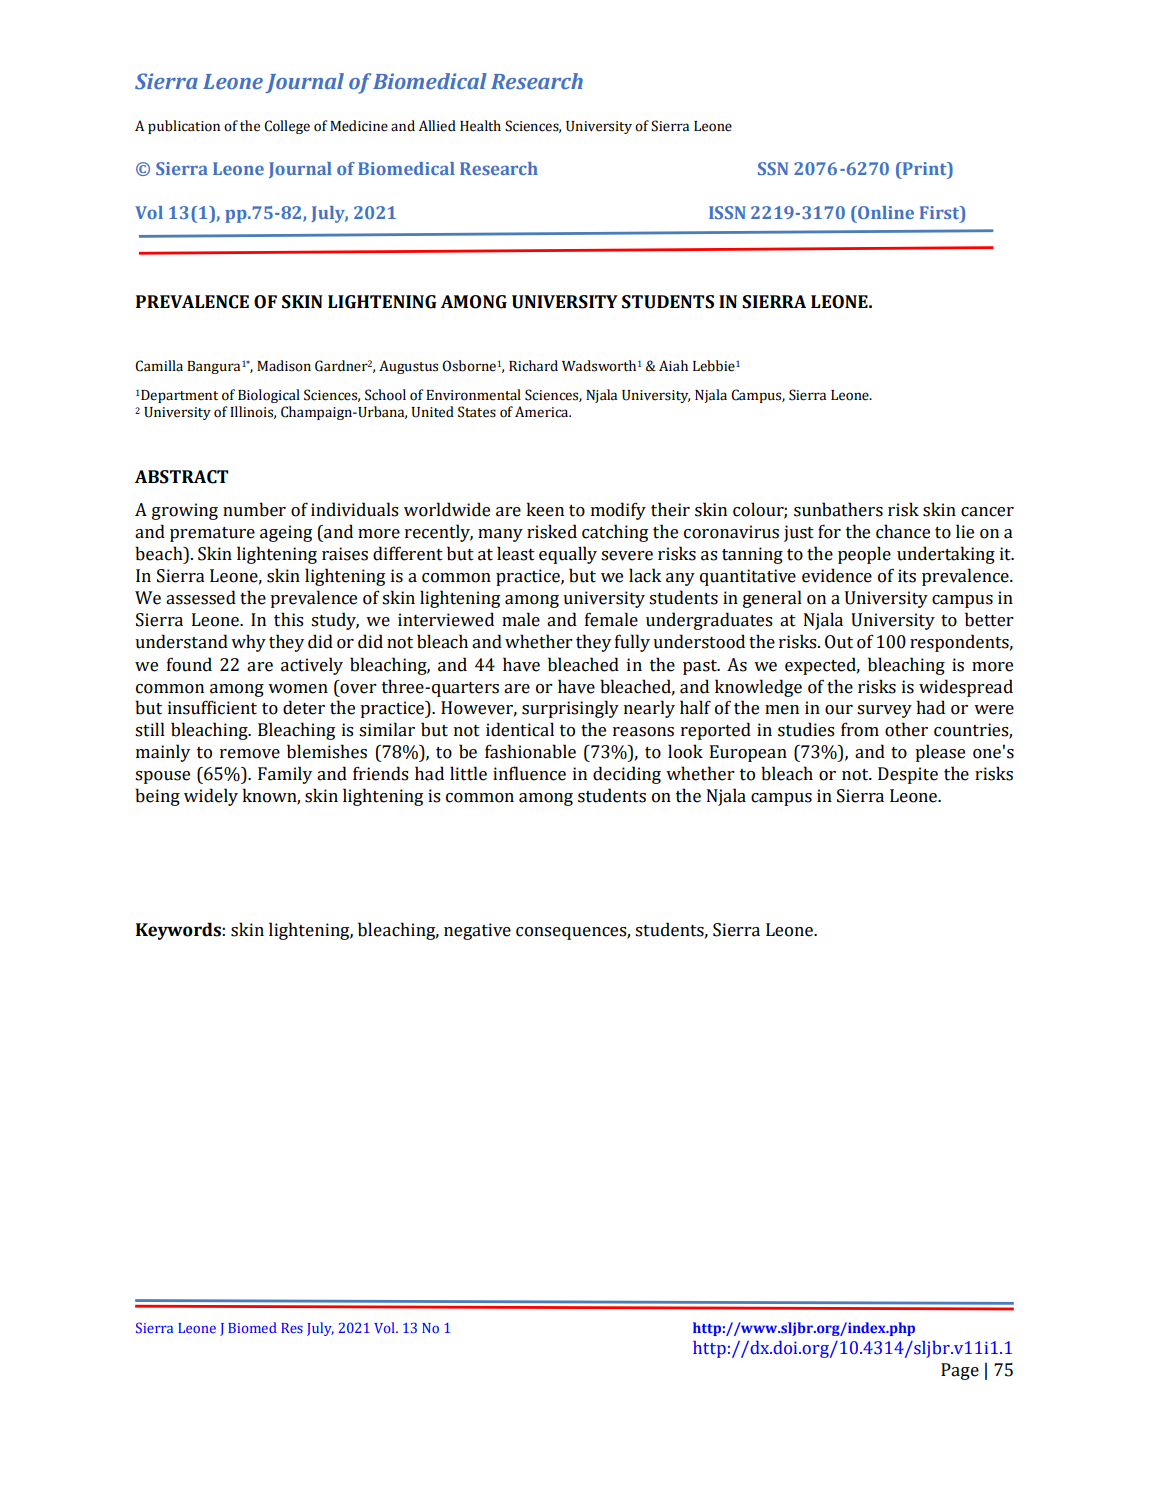 Image resolution: width=1149 pixels, height=1487 pixels. What do you see at coordinates (179, 931) in the page?
I see `Keywords` at bounding box center [179, 931].
